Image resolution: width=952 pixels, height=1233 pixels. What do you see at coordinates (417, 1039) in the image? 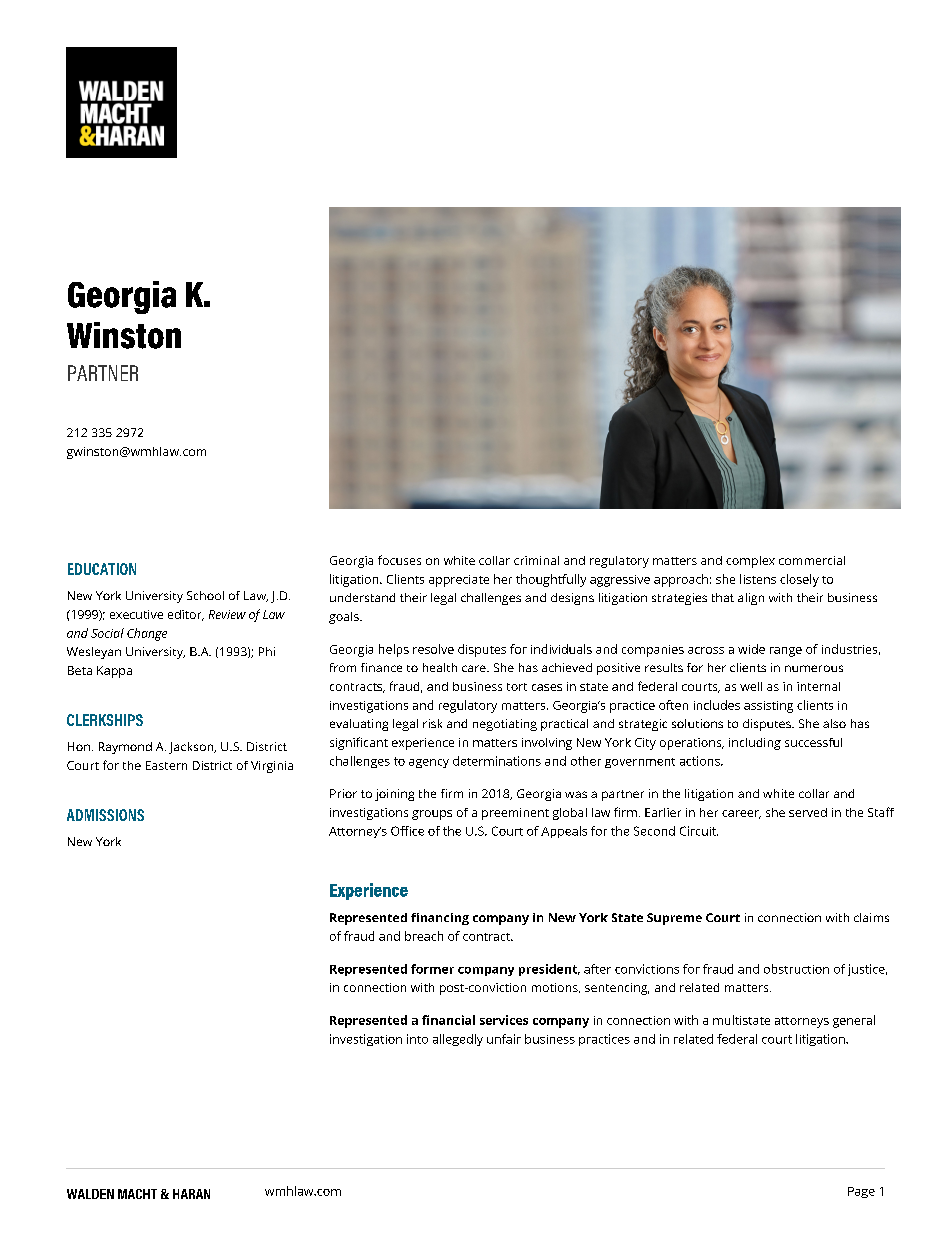
I see `into` at bounding box center [417, 1039].
